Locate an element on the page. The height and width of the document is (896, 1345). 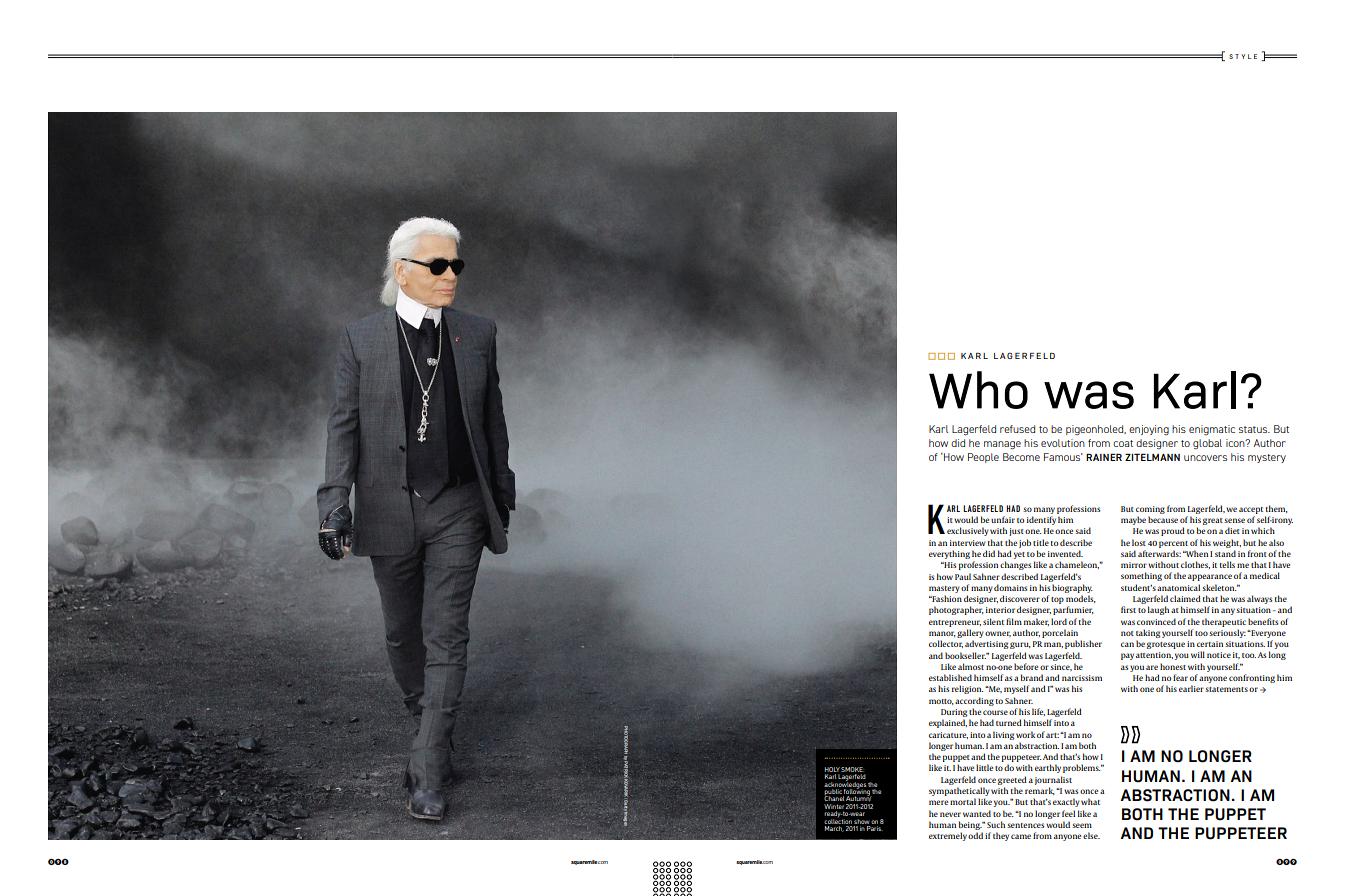
evolution is located at coordinates (1063, 443).
